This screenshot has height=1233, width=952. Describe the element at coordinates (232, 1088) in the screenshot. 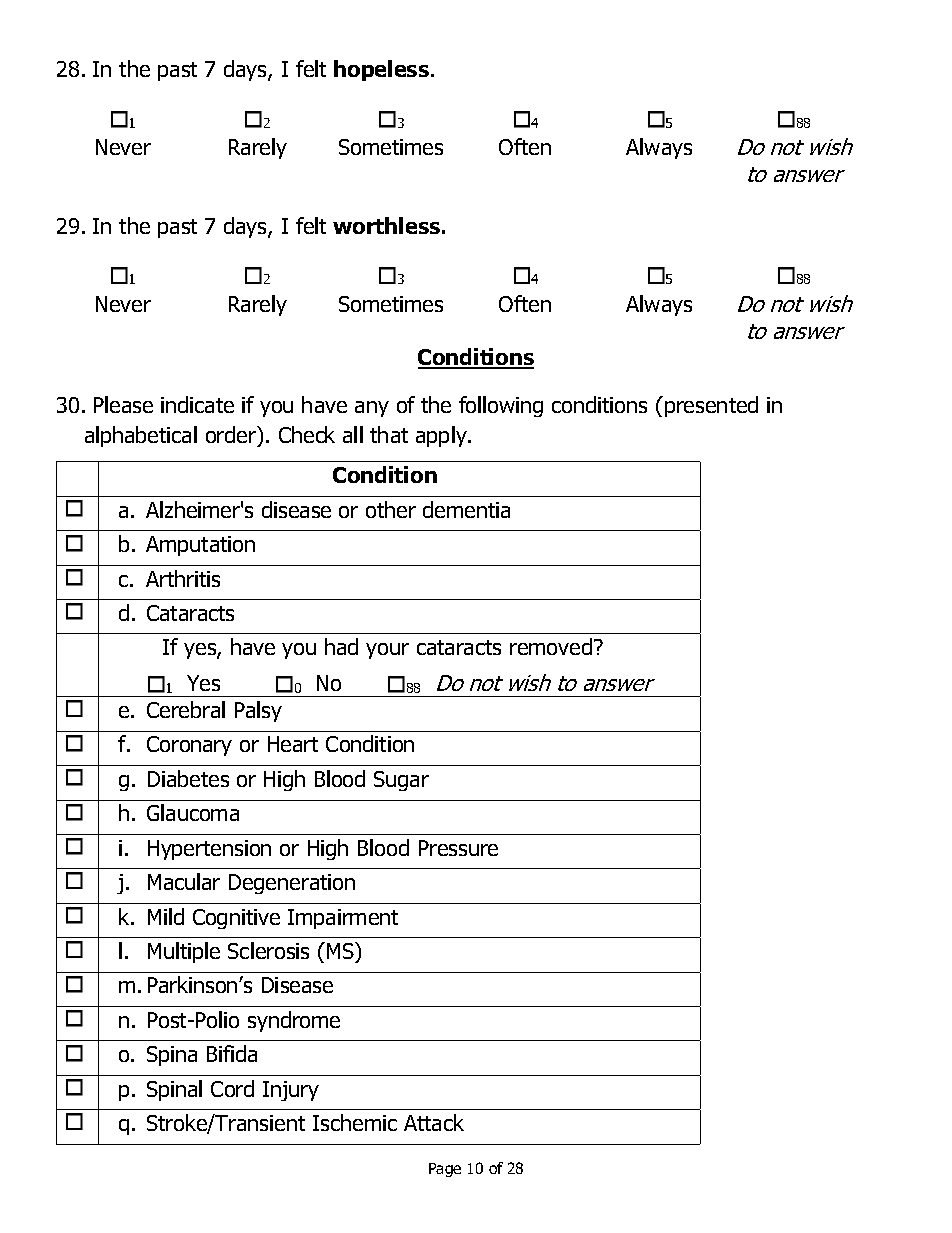

I see `Cord` at that location.
